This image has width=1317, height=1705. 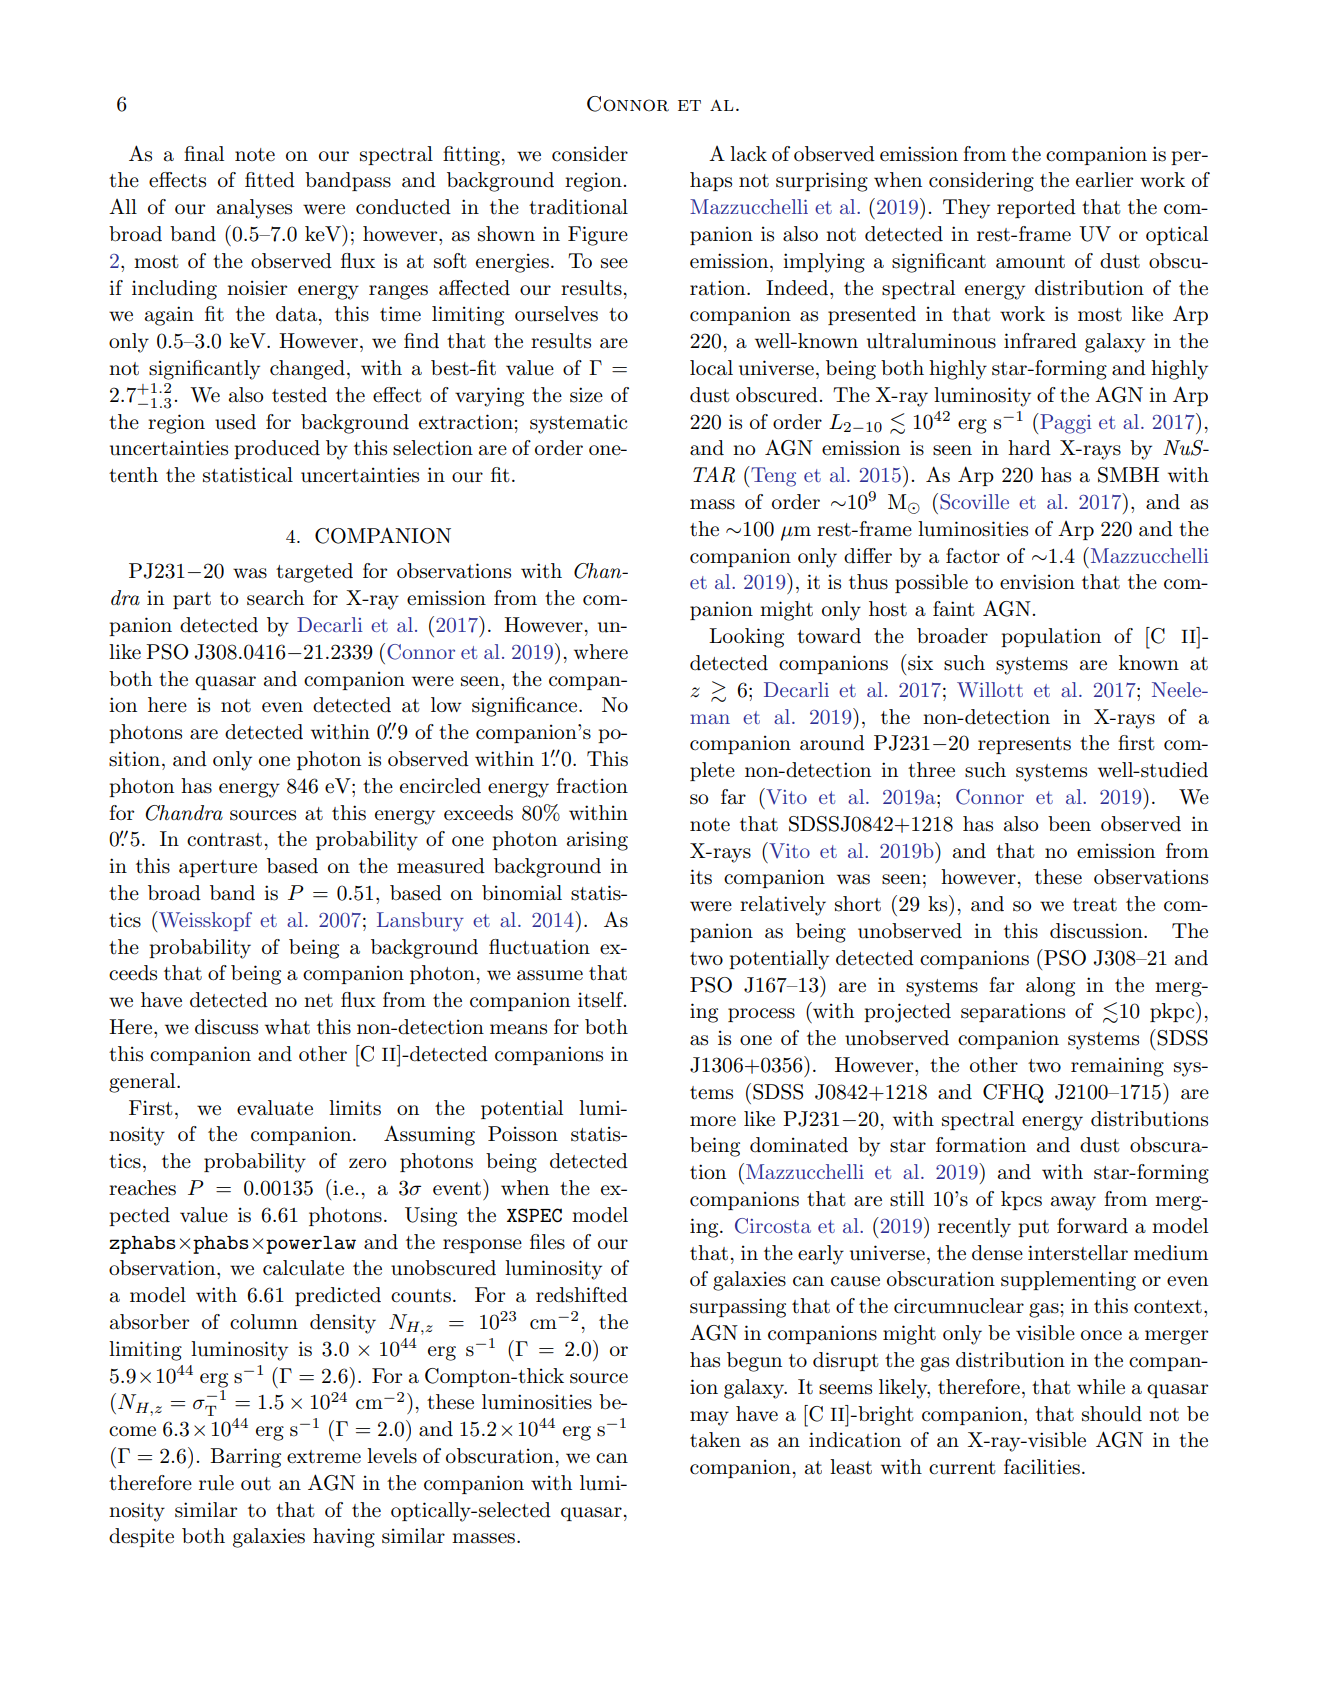 I want to click on more, so click(x=713, y=1121).
